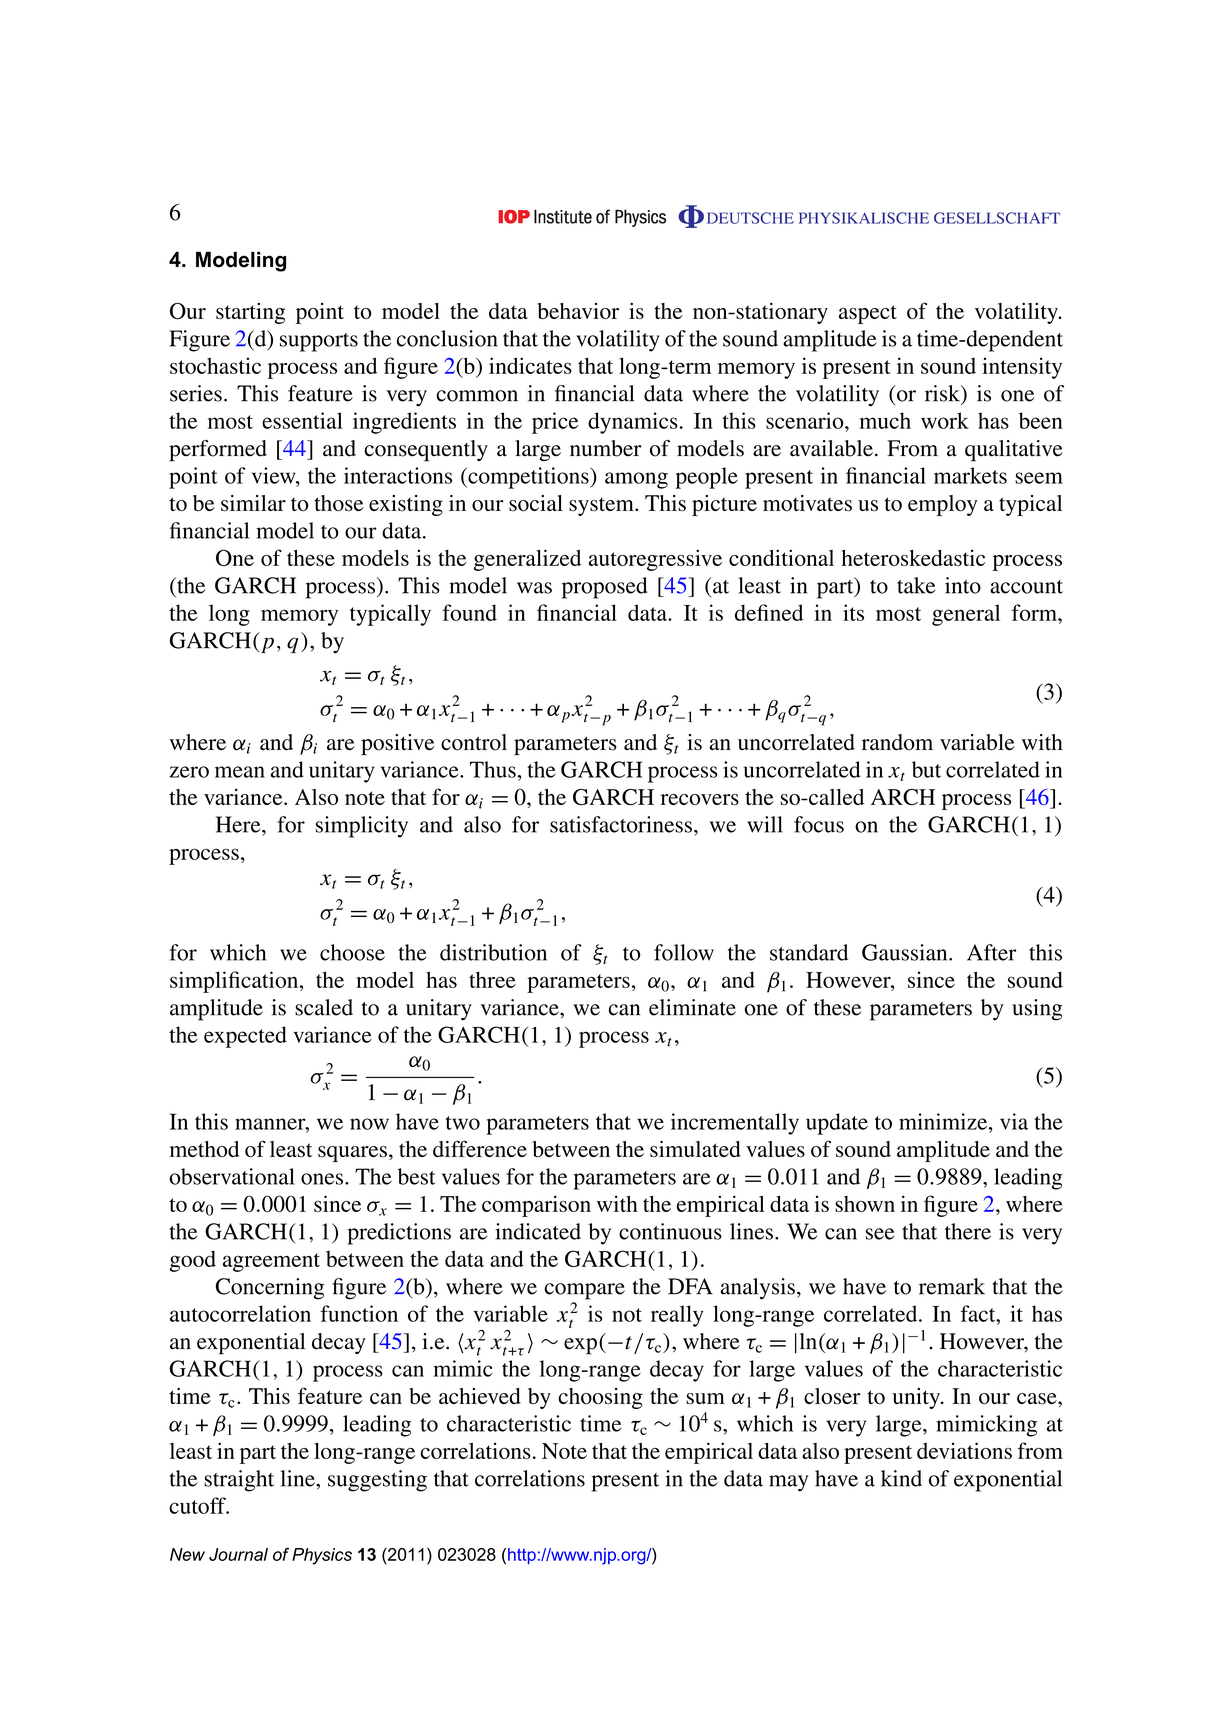 This screenshot has width=1212, height=1715. Describe the element at coordinates (271, 1262) in the screenshot. I see `agreement` at that location.
